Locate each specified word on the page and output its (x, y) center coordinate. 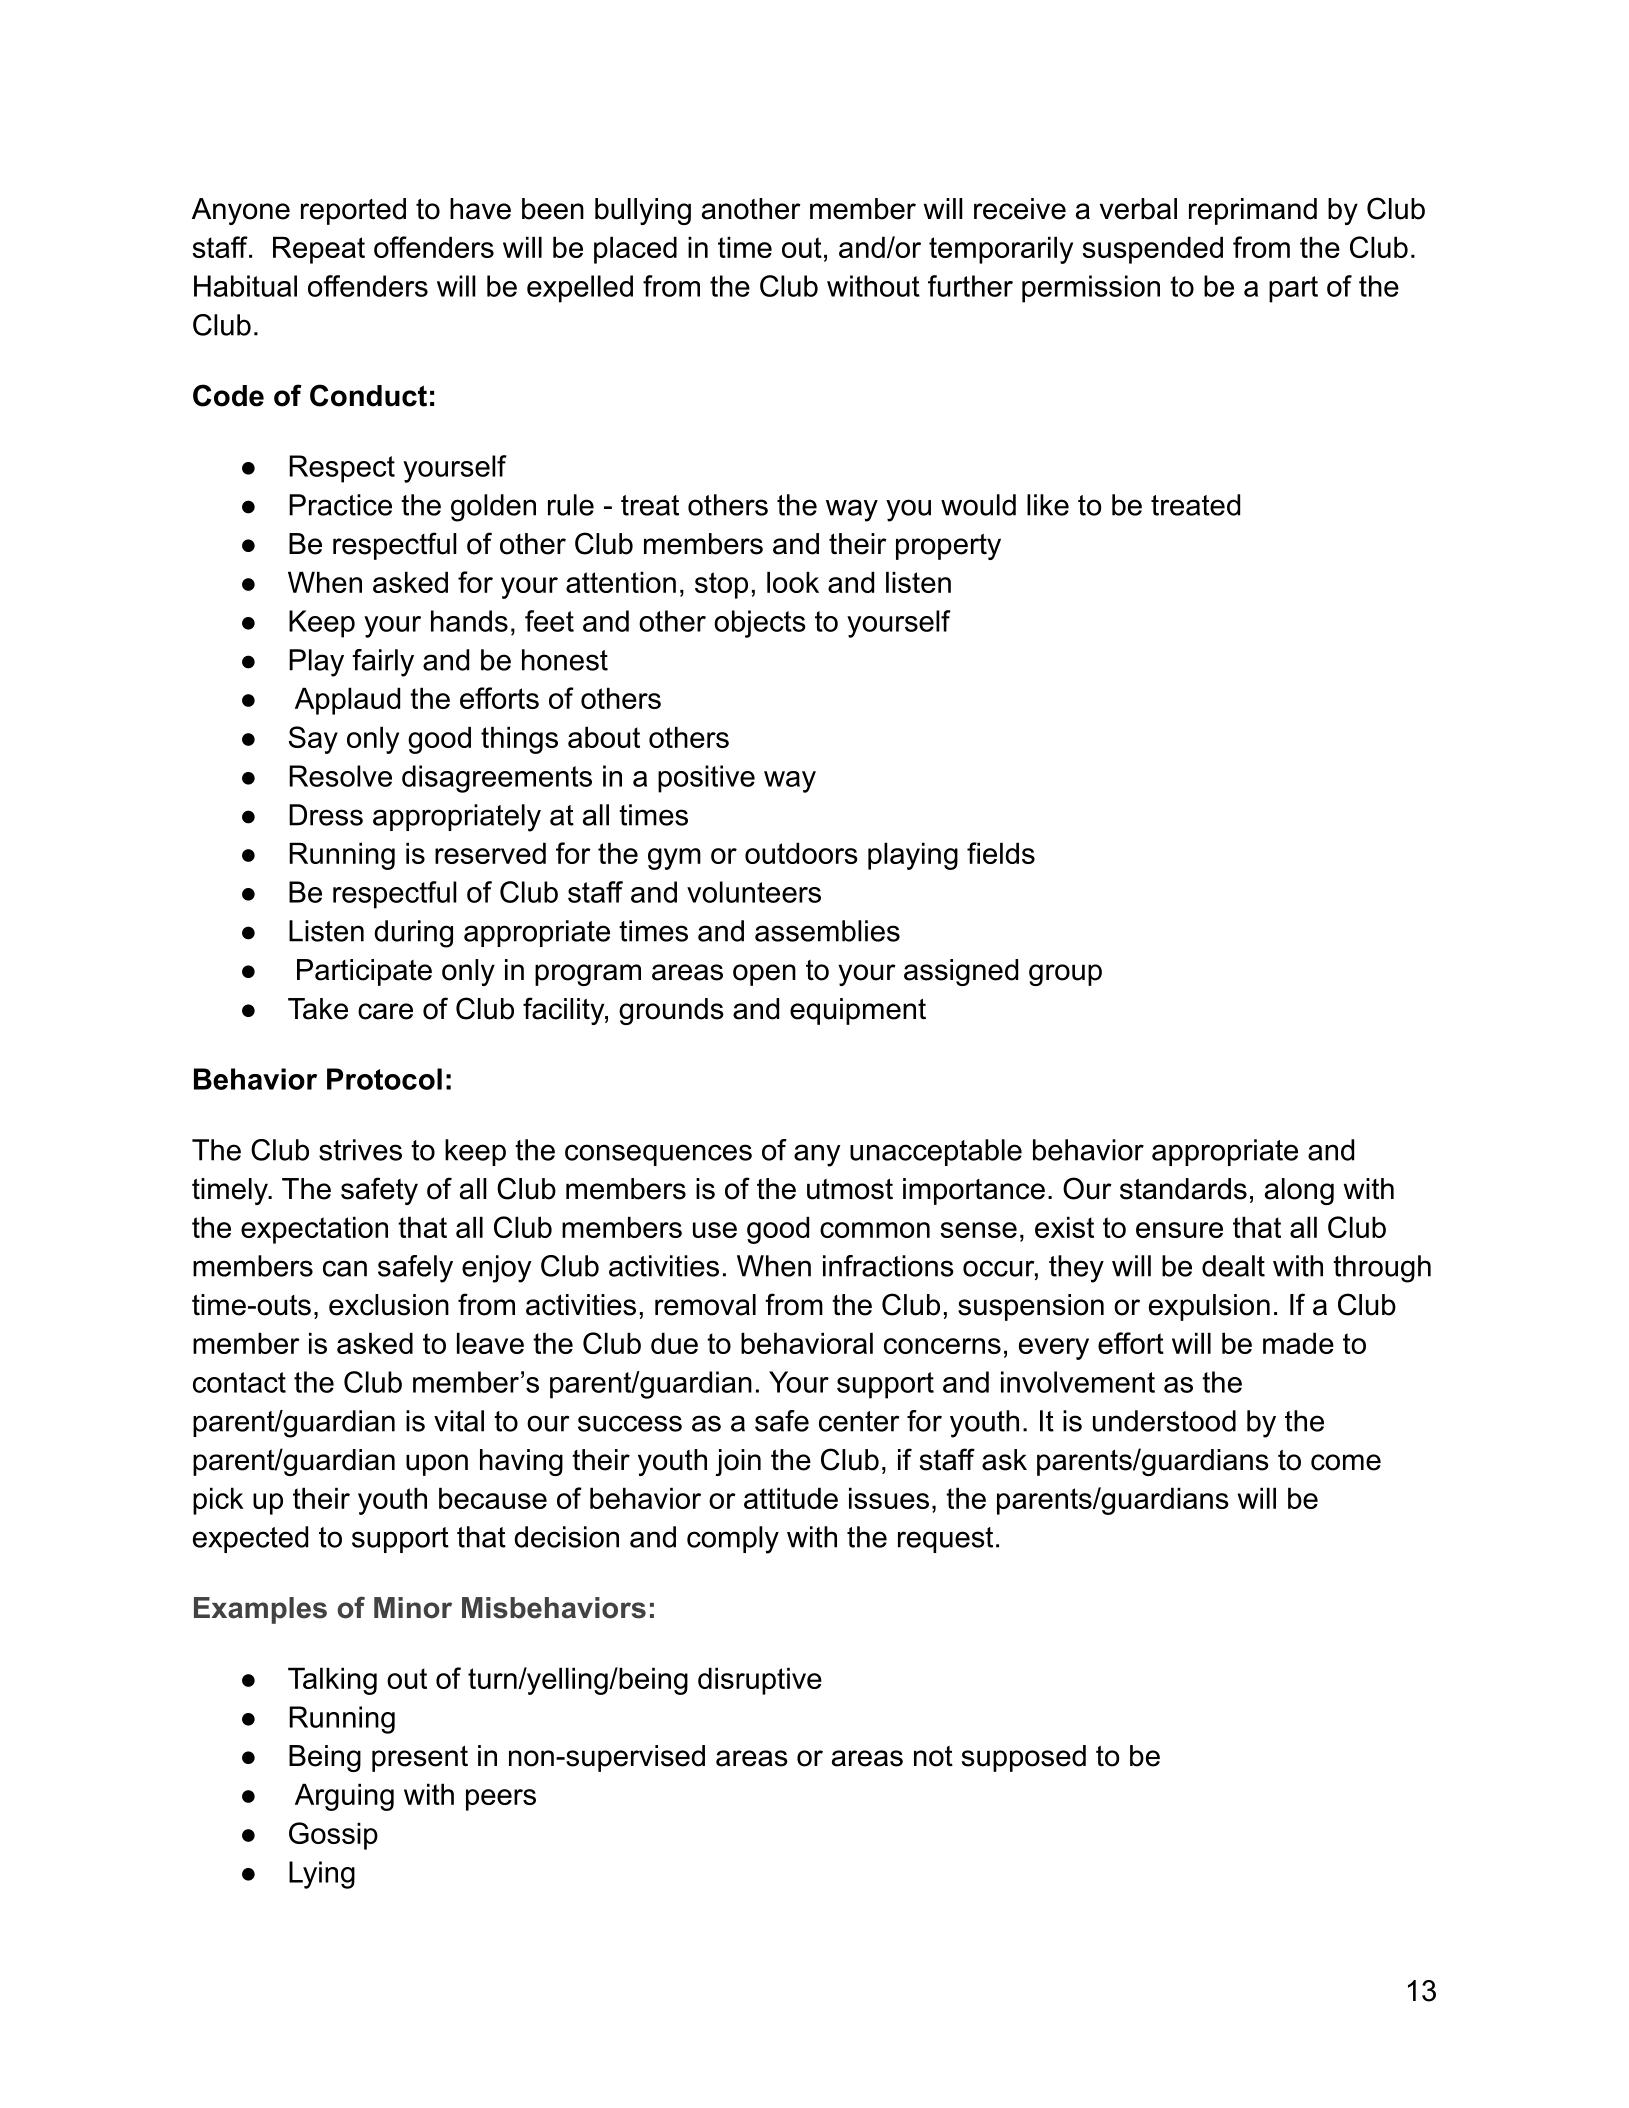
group (1065, 975)
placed (635, 250)
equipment (858, 1011)
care (385, 1011)
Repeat (319, 250)
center (859, 1421)
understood (1164, 1421)
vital (459, 1421)
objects (760, 624)
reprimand (1253, 211)
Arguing (344, 1797)
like (1048, 505)
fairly (383, 663)
